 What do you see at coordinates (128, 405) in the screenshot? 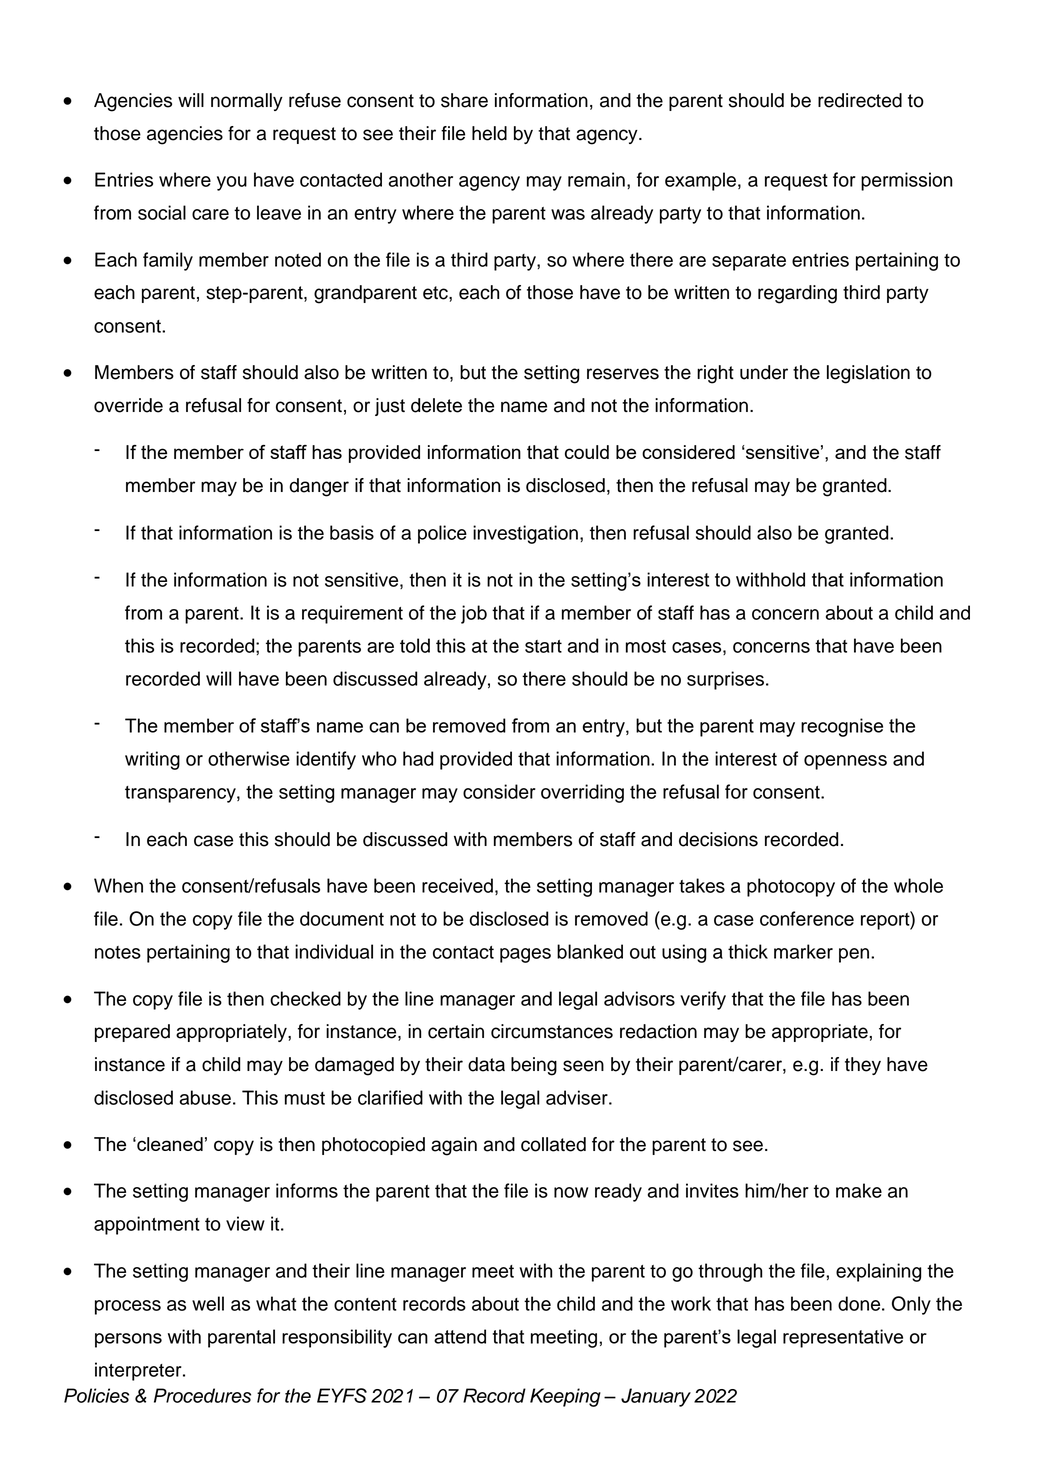
I see `override` at bounding box center [128, 405].
